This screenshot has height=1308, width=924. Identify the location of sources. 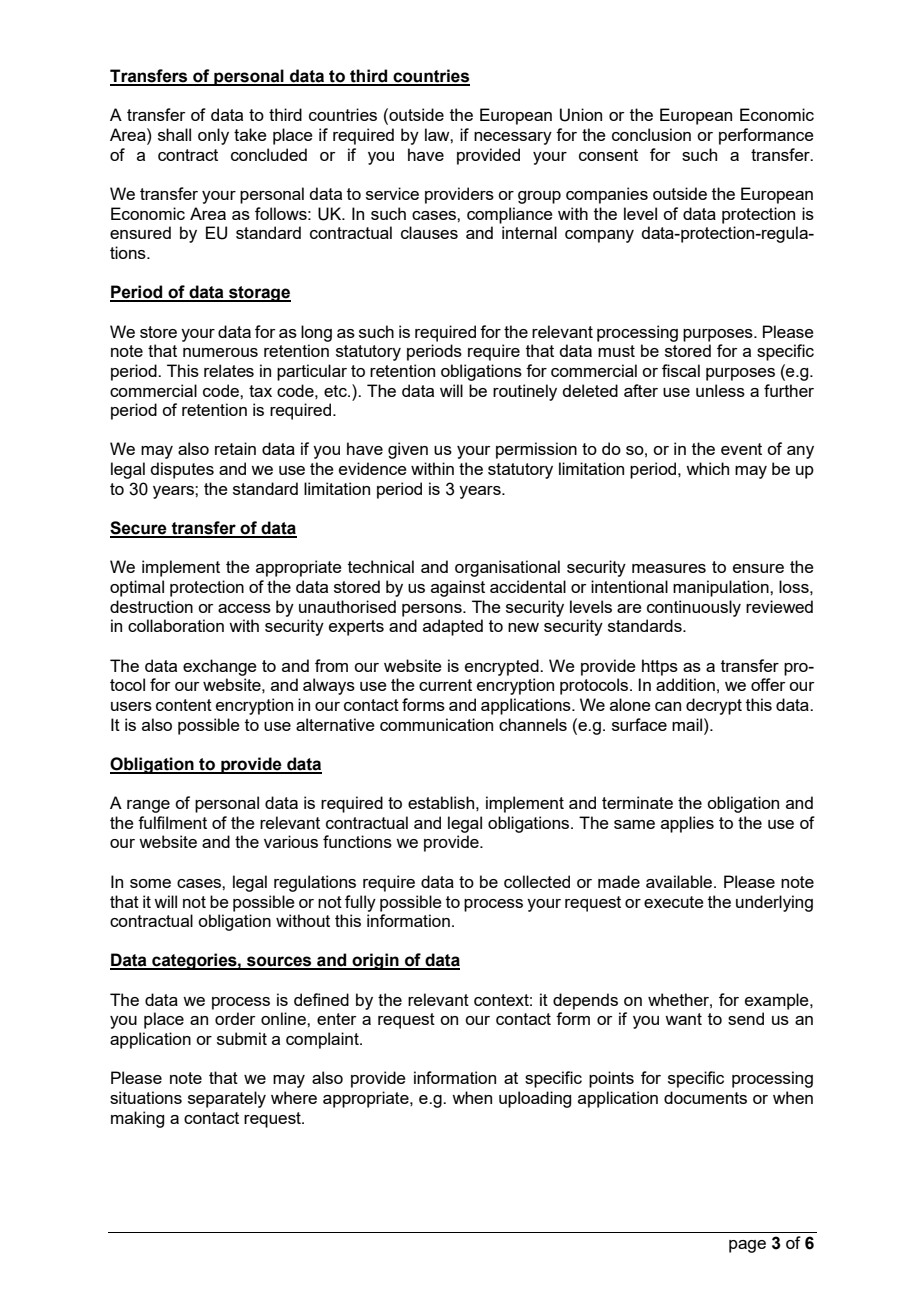
(279, 962).
